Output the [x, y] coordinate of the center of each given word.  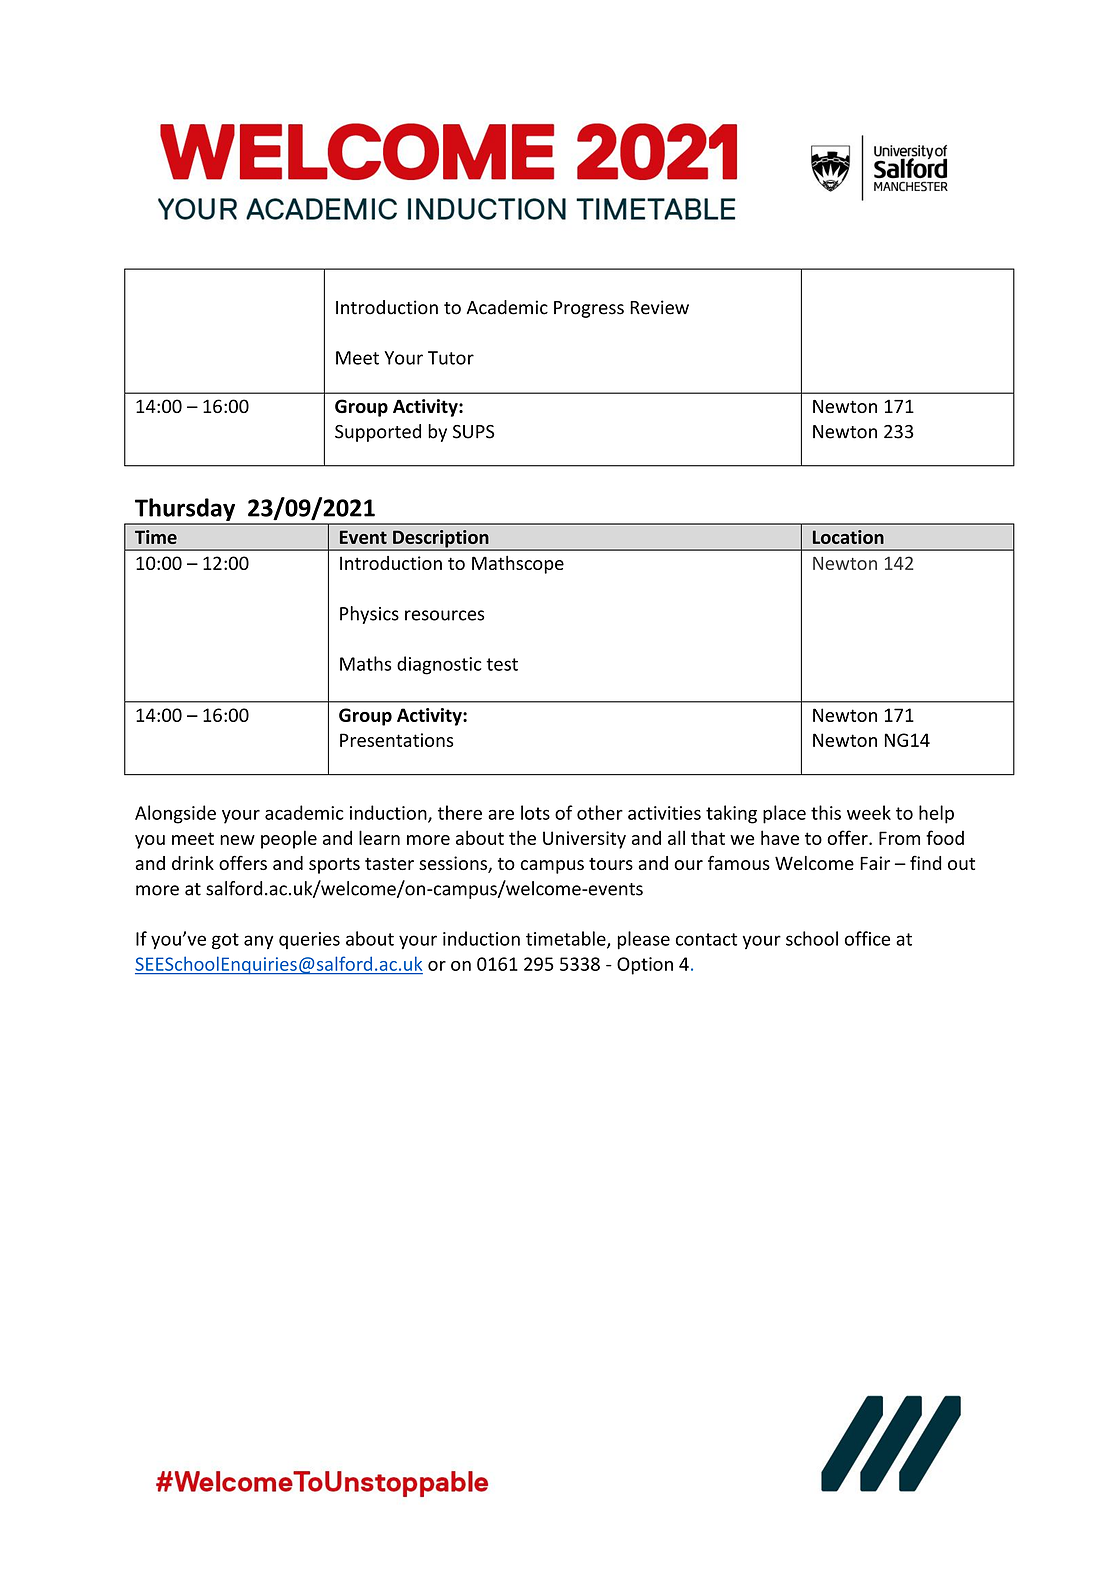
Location [848, 537]
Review [659, 307]
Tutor [451, 358]
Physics [369, 615]
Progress [589, 309]
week [869, 812]
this [826, 812]
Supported [378, 433]
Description [441, 540]
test [502, 664]
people [289, 839]
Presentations [396, 740]
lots [535, 812]
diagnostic [439, 665]
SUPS [474, 432]
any [259, 942]
